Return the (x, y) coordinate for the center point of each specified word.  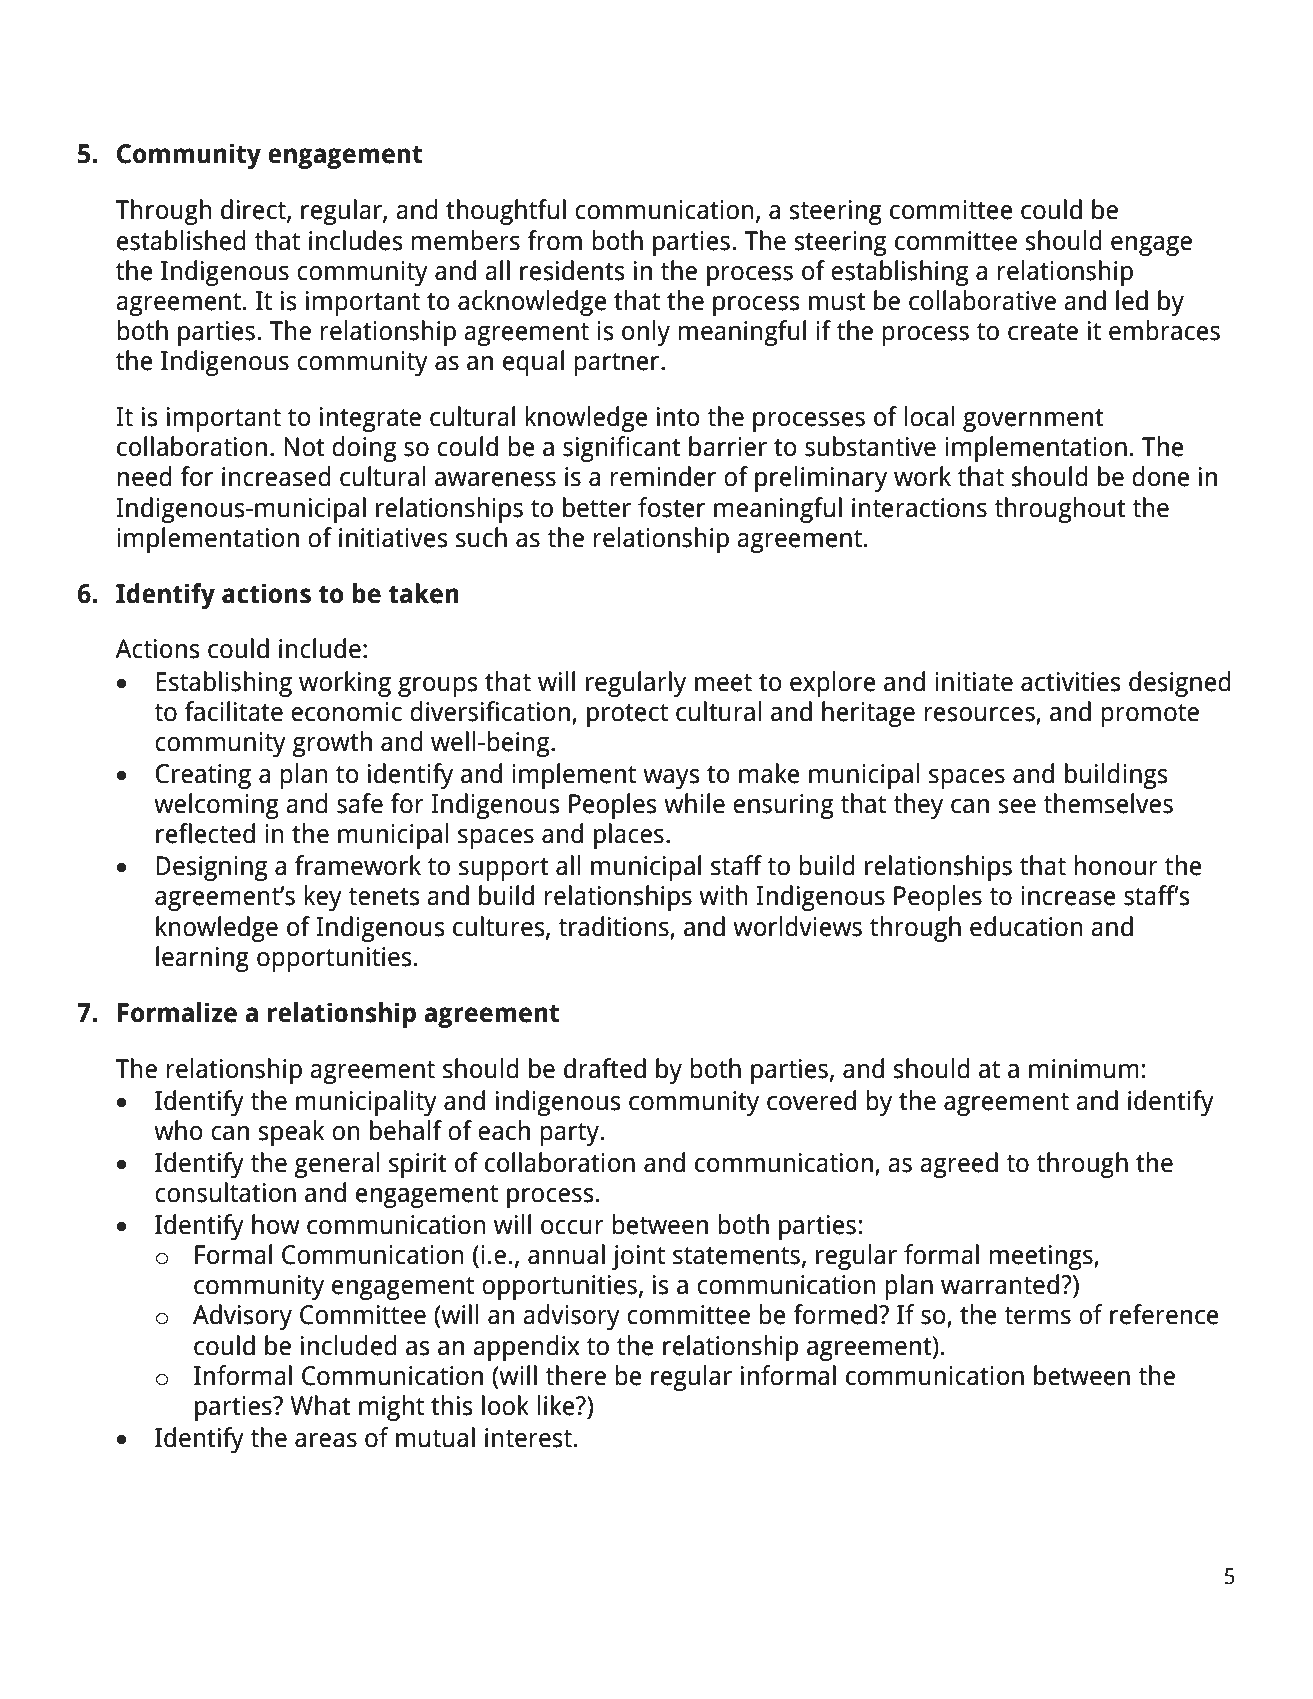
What (320, 1405)
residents (572, 270)
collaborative (982, 300)
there (575, 1375)
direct (254, 210)
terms (1037, 1316)
